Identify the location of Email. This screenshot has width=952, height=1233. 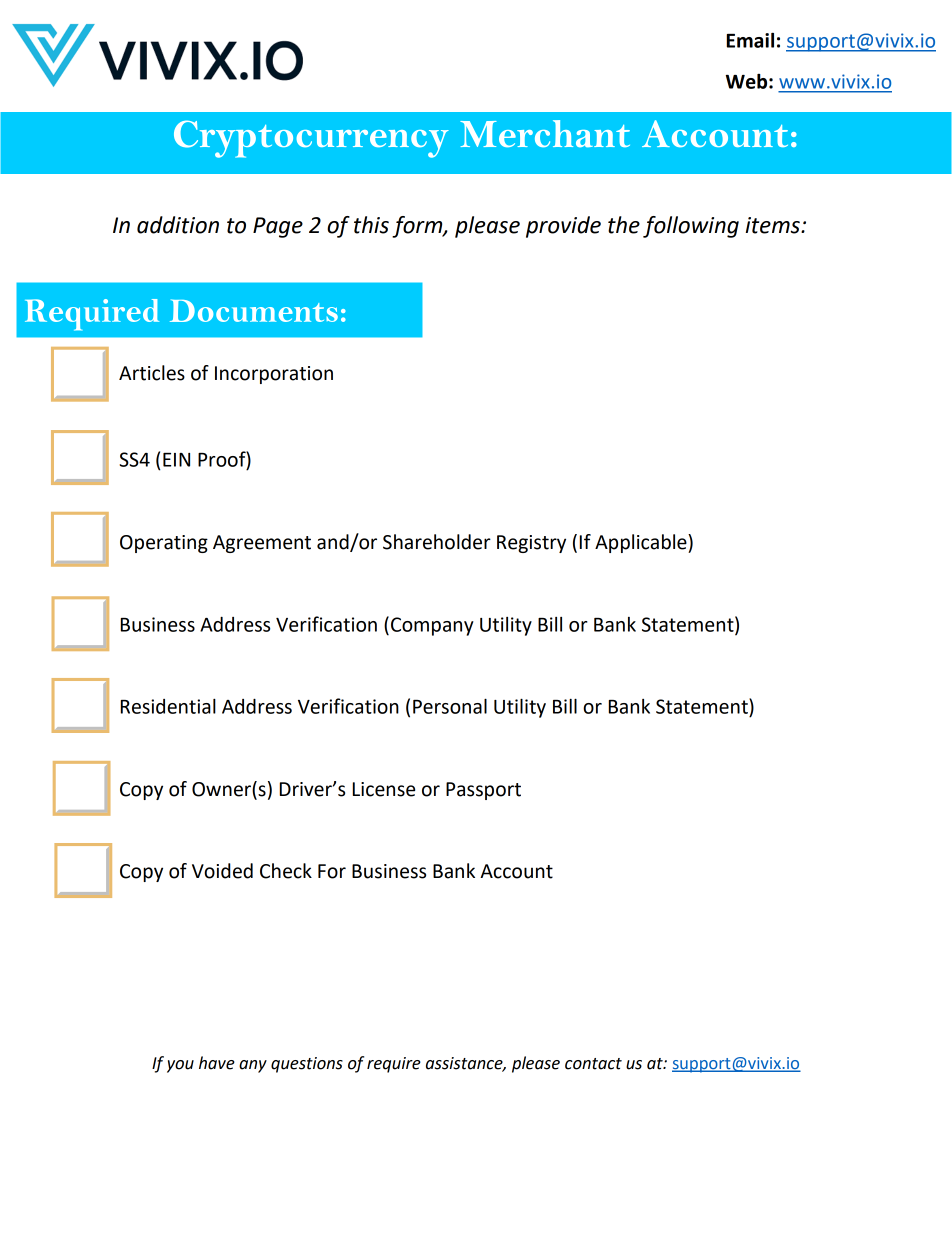
(750, 40).
